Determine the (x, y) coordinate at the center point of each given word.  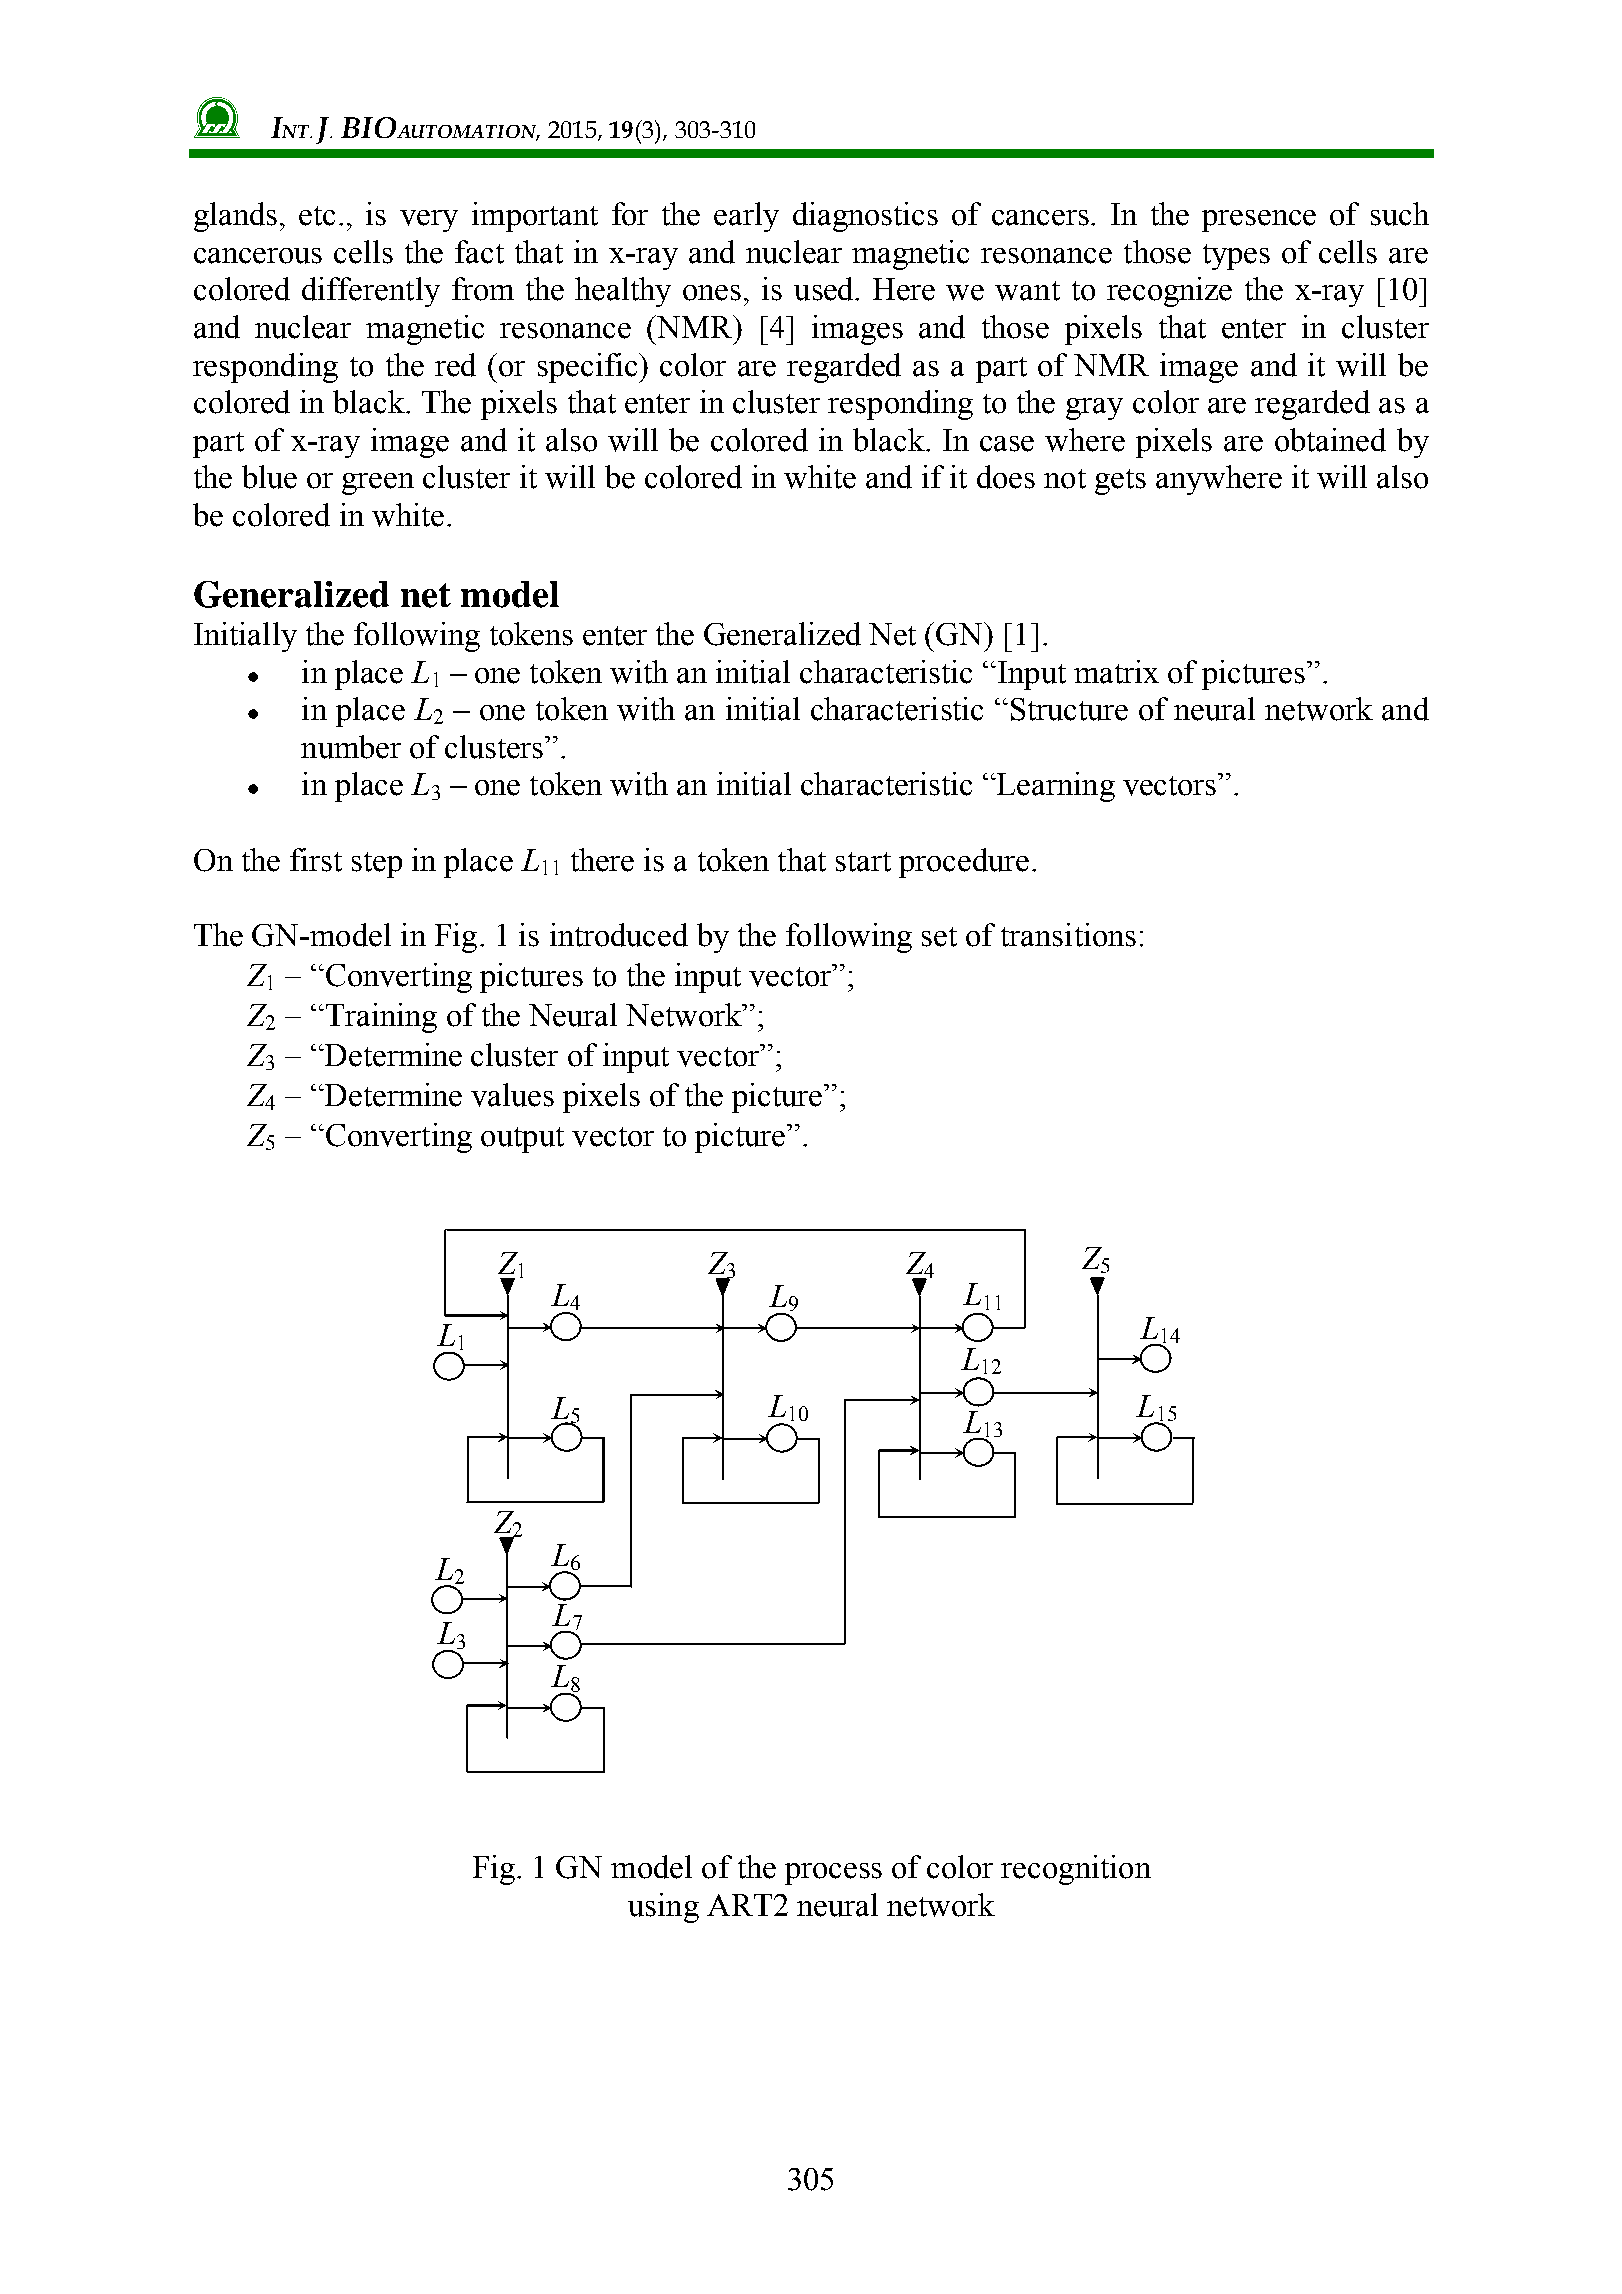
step (377, 865)
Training (381, 1018)
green (378, 484)
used (825, 289)
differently (371, 292)
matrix (1116, 672)
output (522, 1140)
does (1006, 477)
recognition (1076, 1870)
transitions (1068, 935)
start (863, 862)
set (939, 937)
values (512, 1095)
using (663, 1908)
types (1236, 257)
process (833, 1874)
